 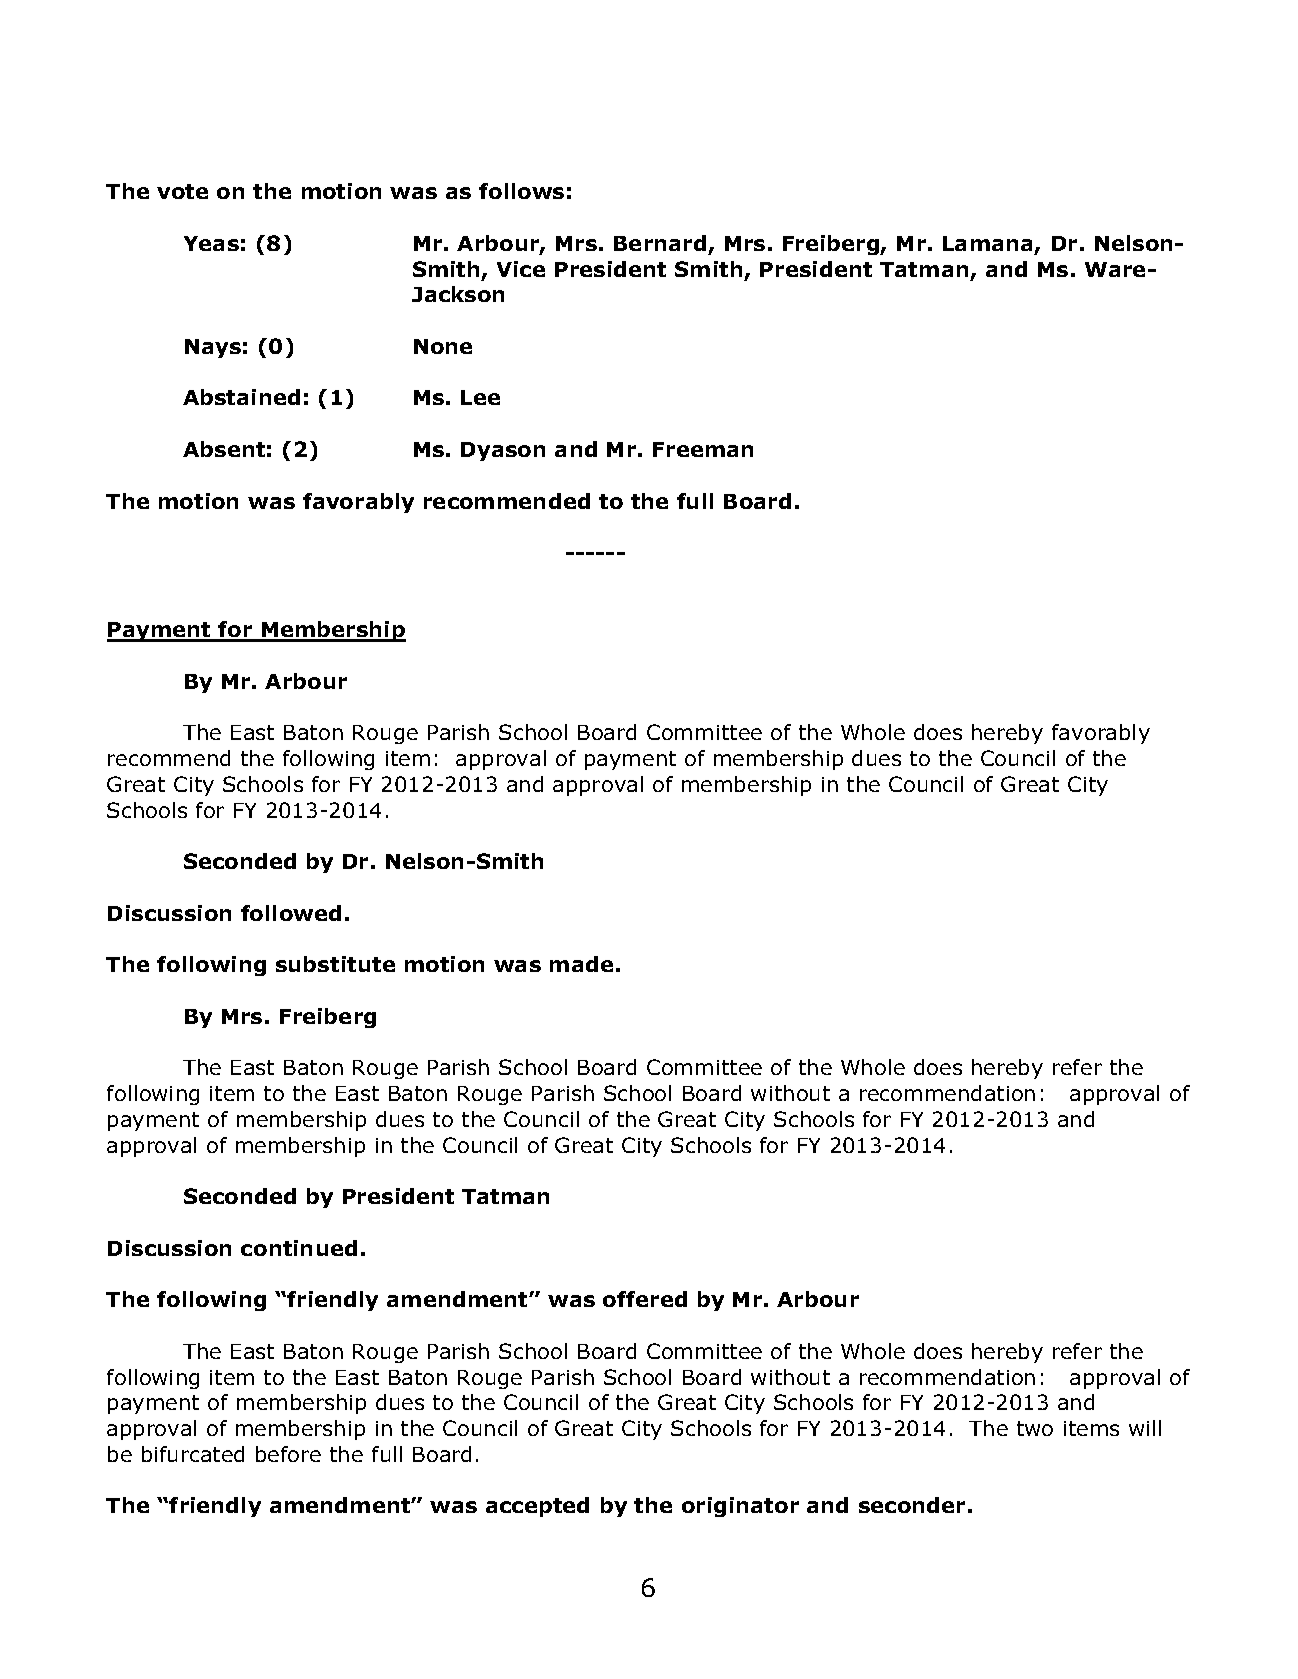 I want to click on substitute, so click(x=335, y=964).
